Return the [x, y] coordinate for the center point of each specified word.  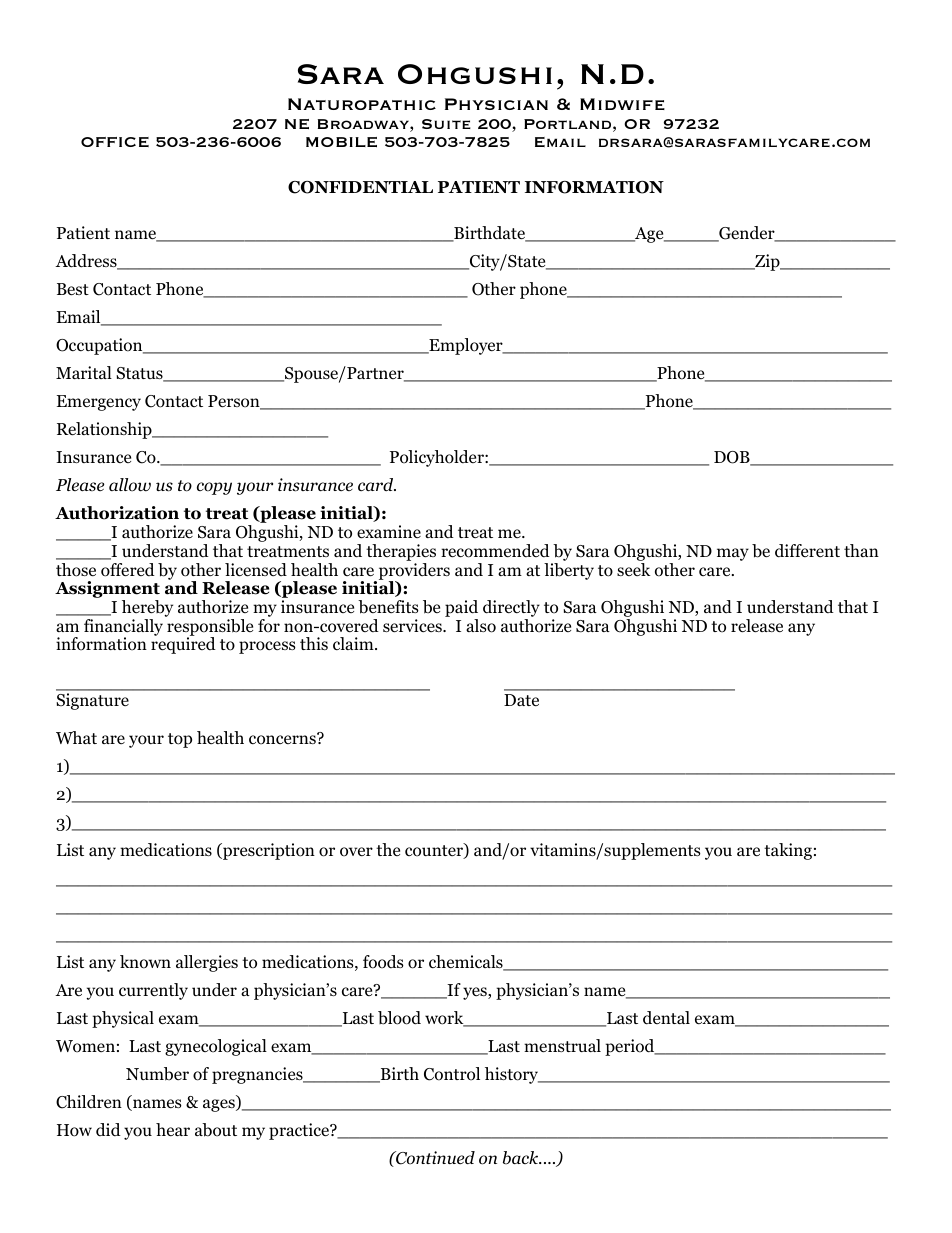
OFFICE [115, 142]
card [377, 484]
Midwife [622, 104]
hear [173, 1129]
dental [666, 1018]
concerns [283, 739]
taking [788, 851]
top [180, 740]
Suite [446, 124]
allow [130, 485]
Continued [434, 1158]
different [807, 551]
